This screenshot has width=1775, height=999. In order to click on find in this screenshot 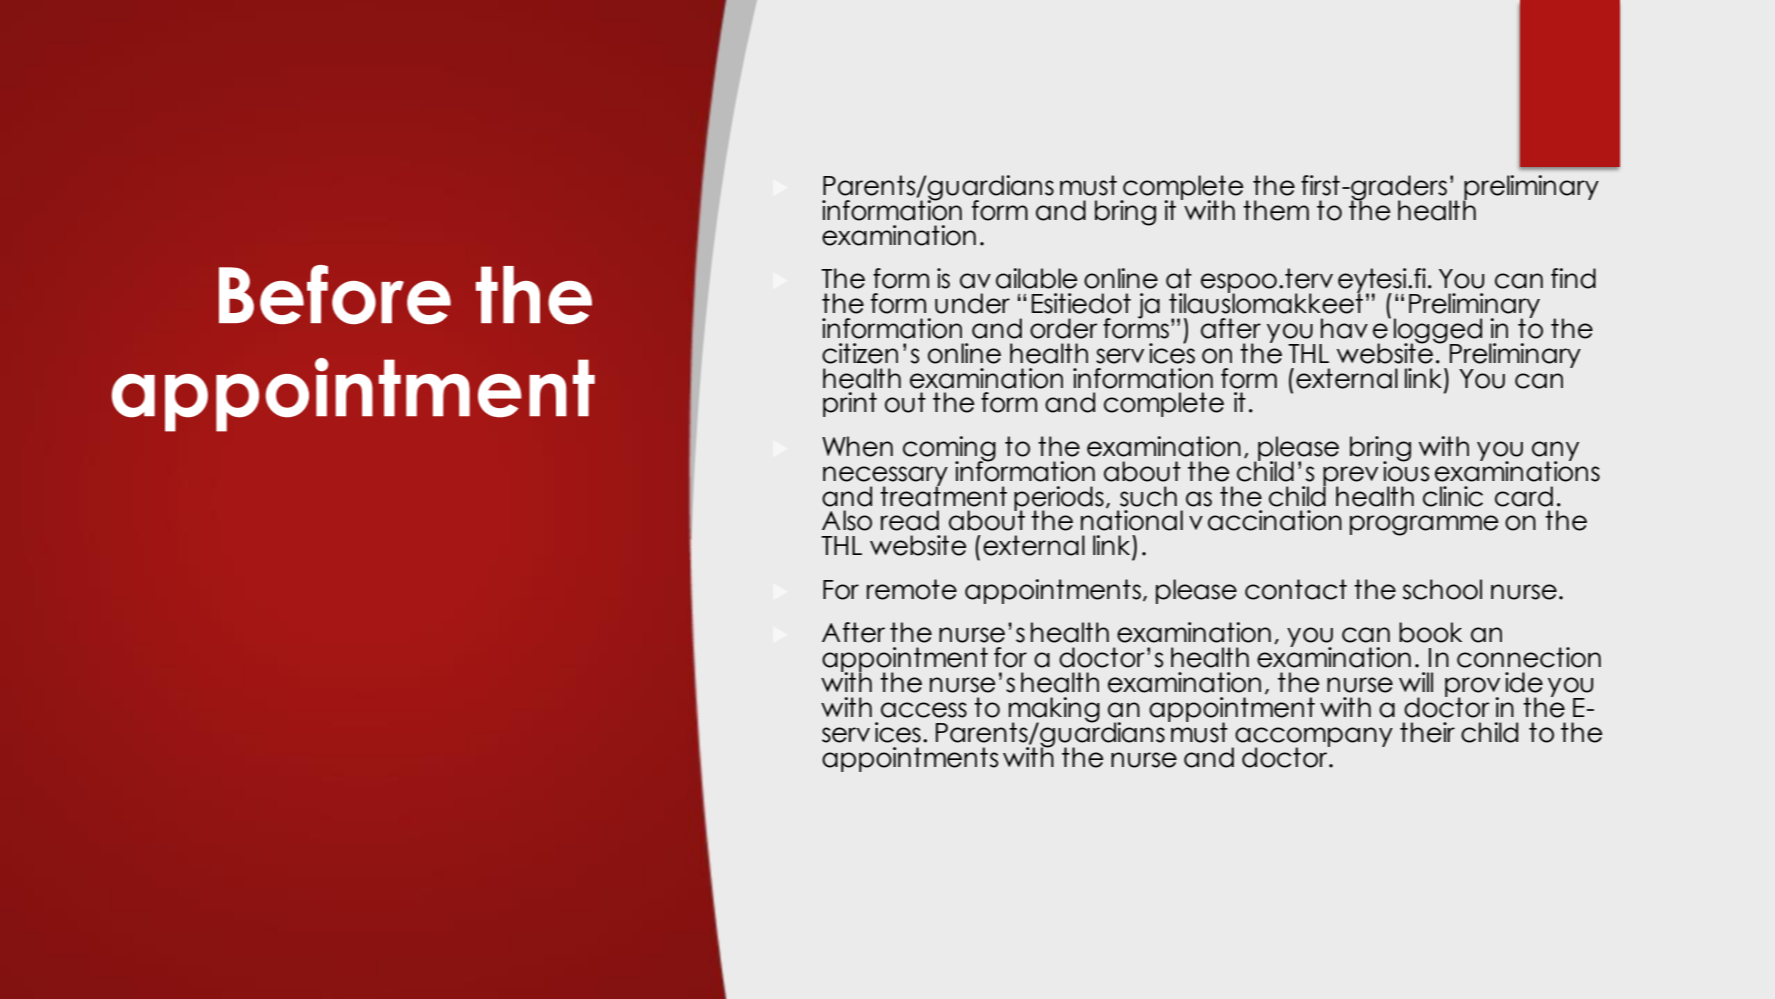, I will do `click(1573, 278)`.
